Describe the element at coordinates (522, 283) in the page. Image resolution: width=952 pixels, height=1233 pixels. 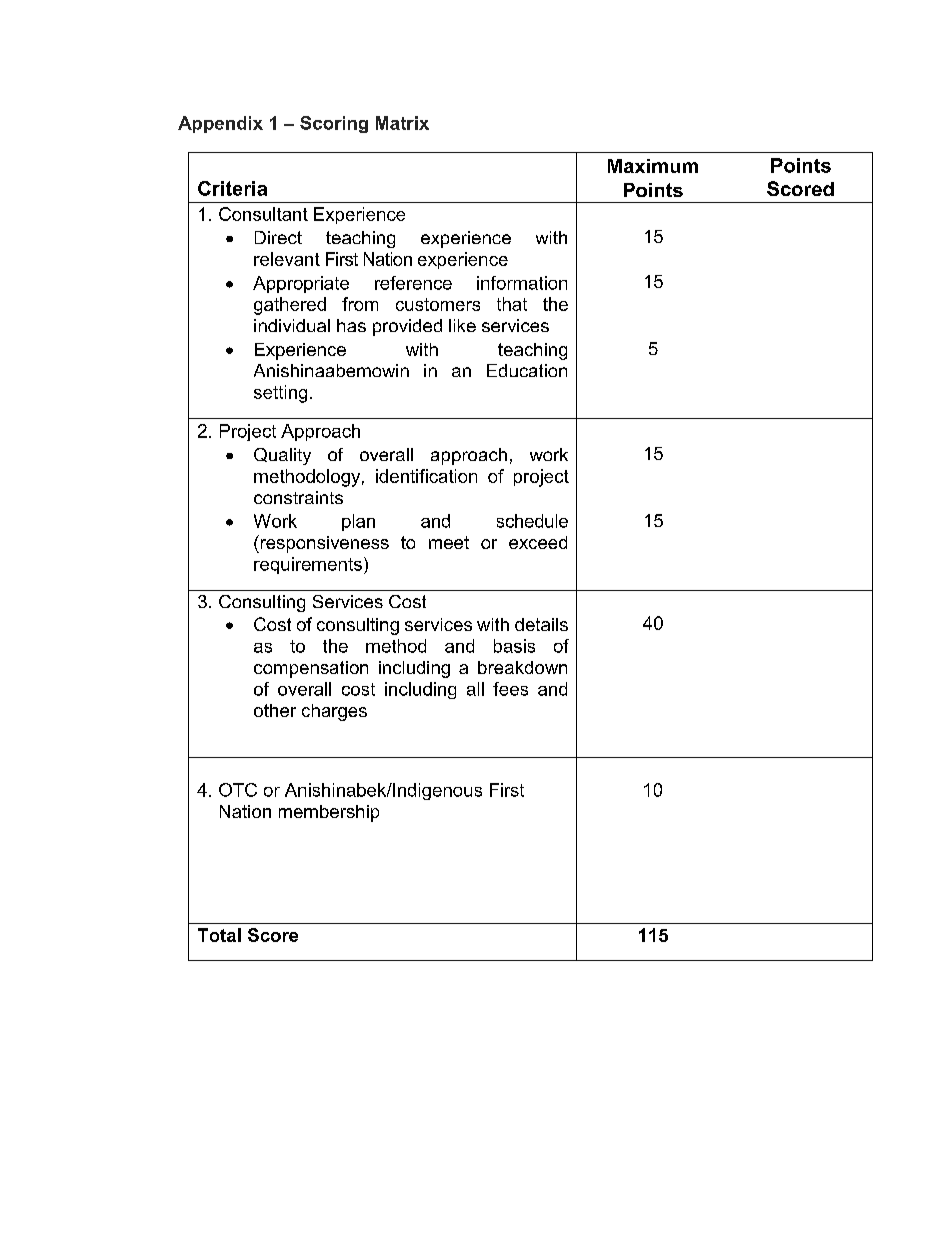
I see `information` at that location.
